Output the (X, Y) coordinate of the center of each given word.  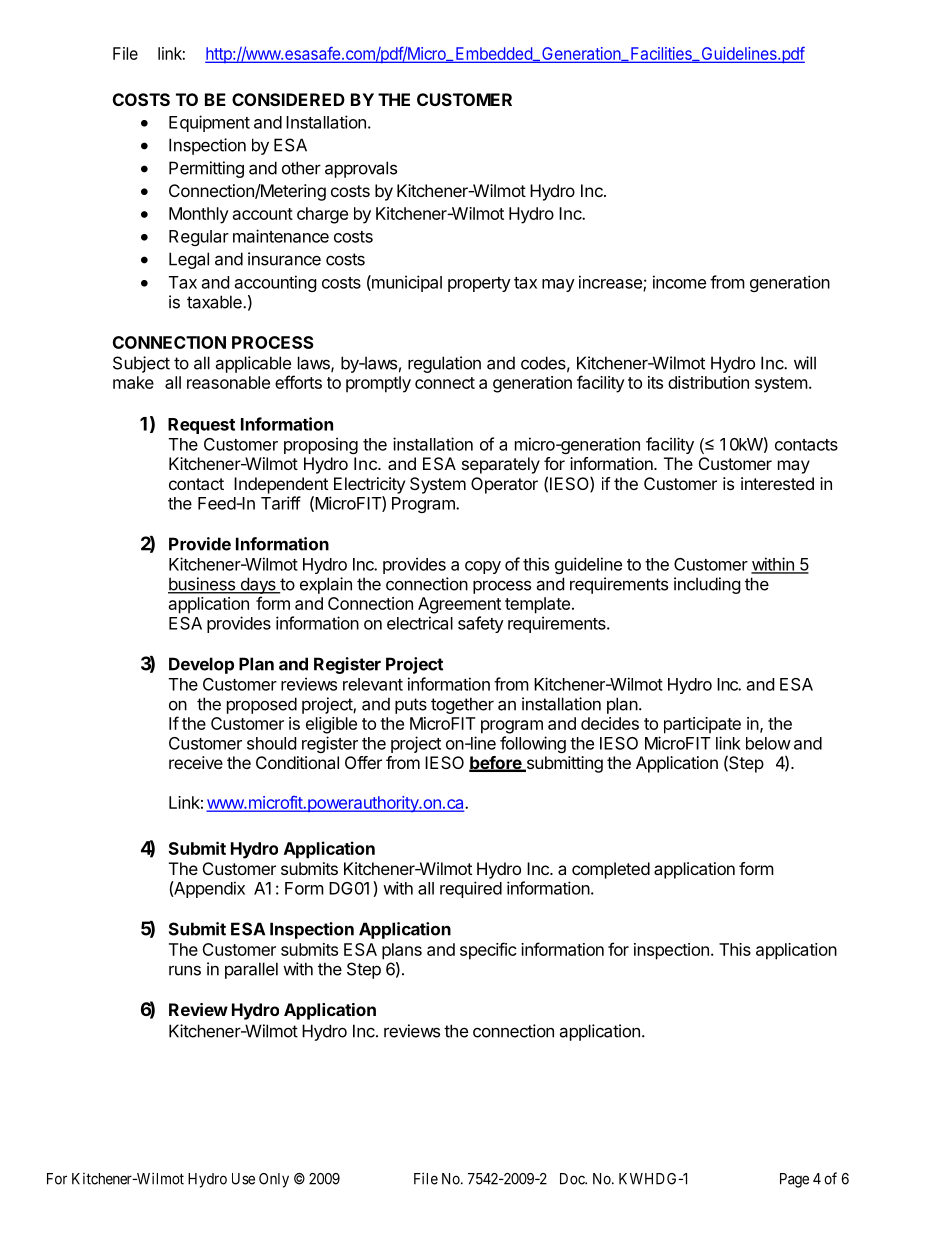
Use (243, 1179)
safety (481, 624)
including (707, 585)
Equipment (209, 123)
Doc (573, 1179)
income (679, 282)
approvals (361, 169)
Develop (201, 665)
